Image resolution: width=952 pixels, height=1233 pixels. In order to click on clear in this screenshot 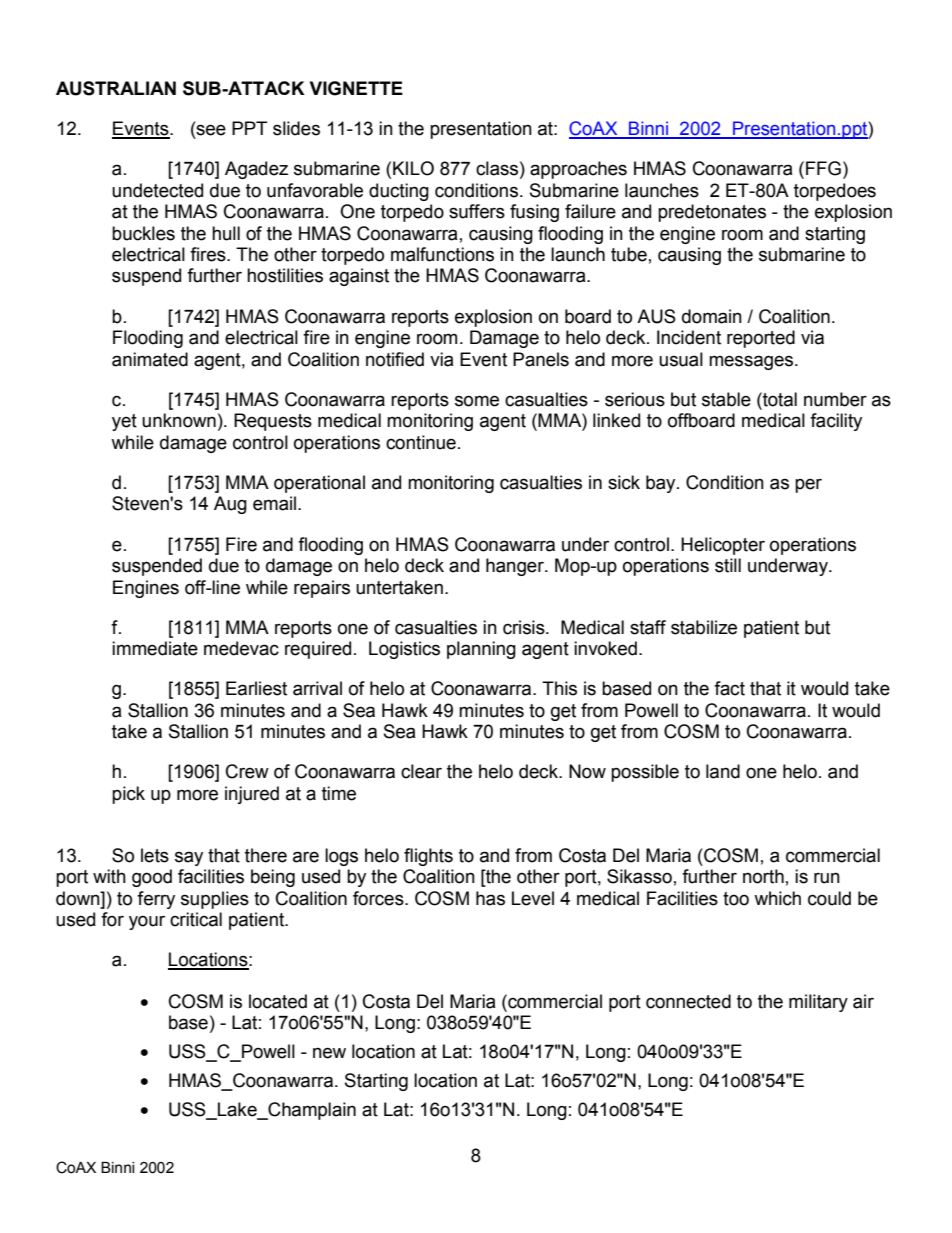, I will do `click(421, 771)`.
